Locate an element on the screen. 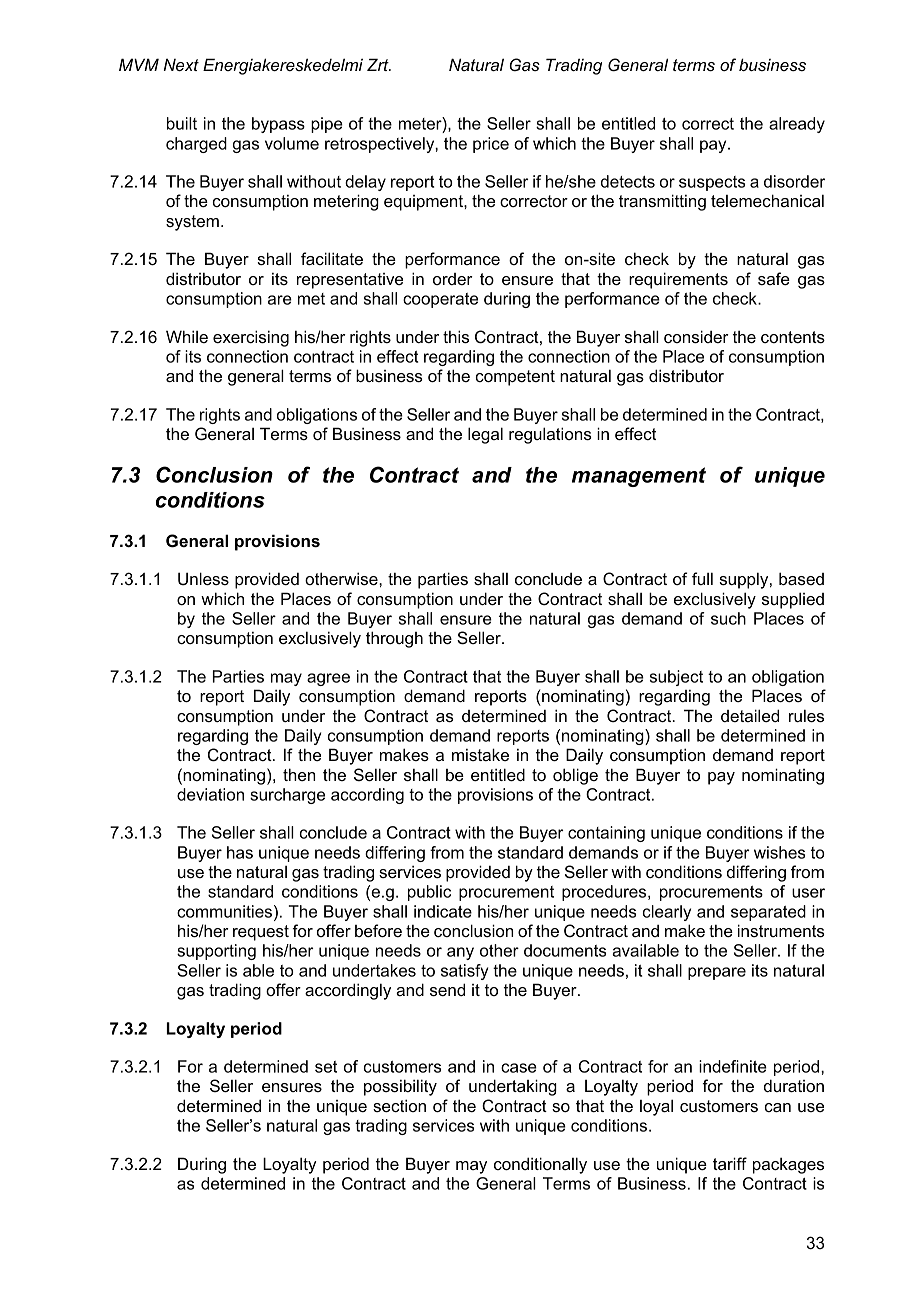 Image resolution: width=924 pixels, height=1308 pixels. deviation is located at coordinates (210, 794).
